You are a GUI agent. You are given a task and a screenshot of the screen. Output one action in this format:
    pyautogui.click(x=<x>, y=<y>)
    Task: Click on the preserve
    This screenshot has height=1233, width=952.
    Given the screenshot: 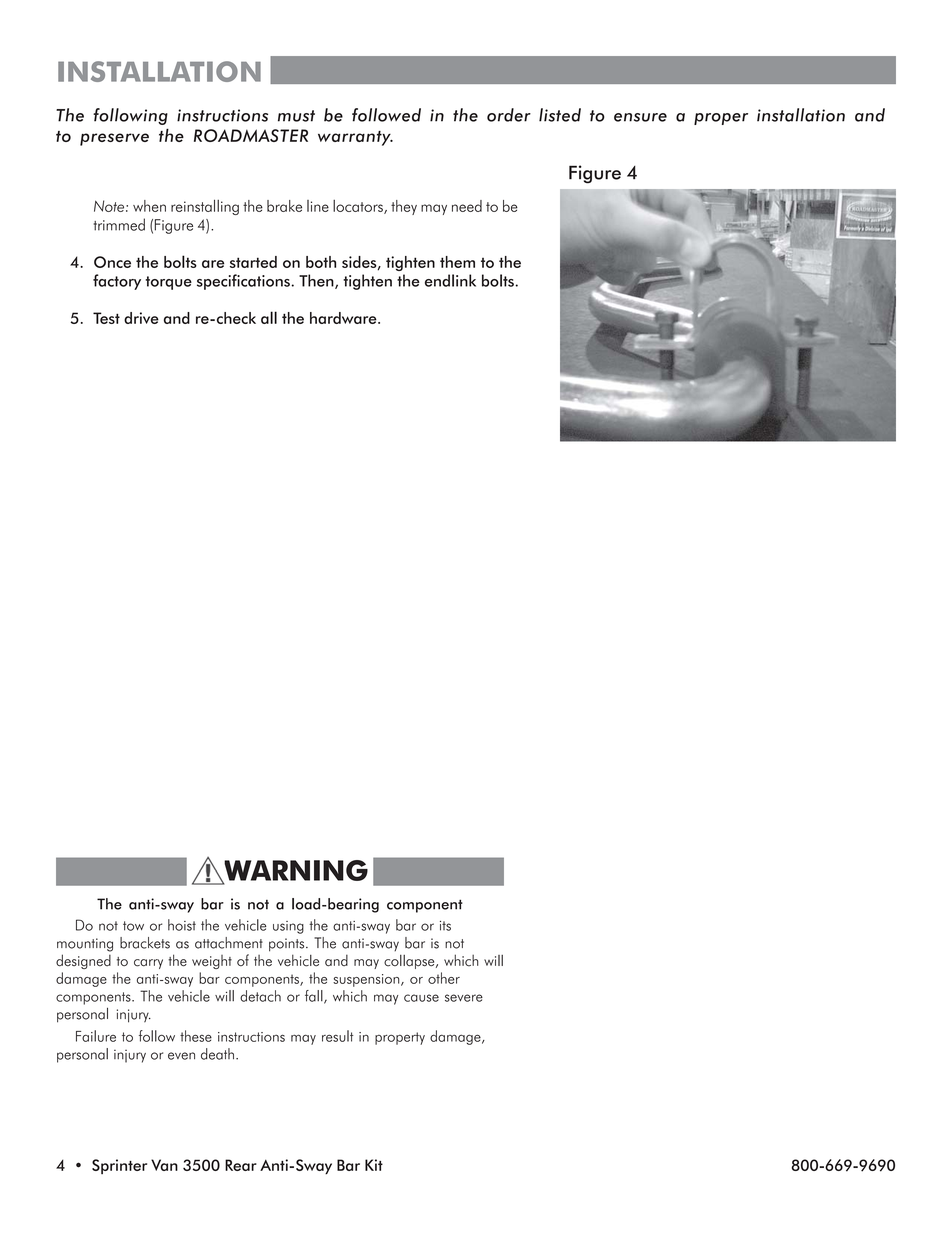 What is the action you would take?
    pyautogui.click(x=114, y=139)
